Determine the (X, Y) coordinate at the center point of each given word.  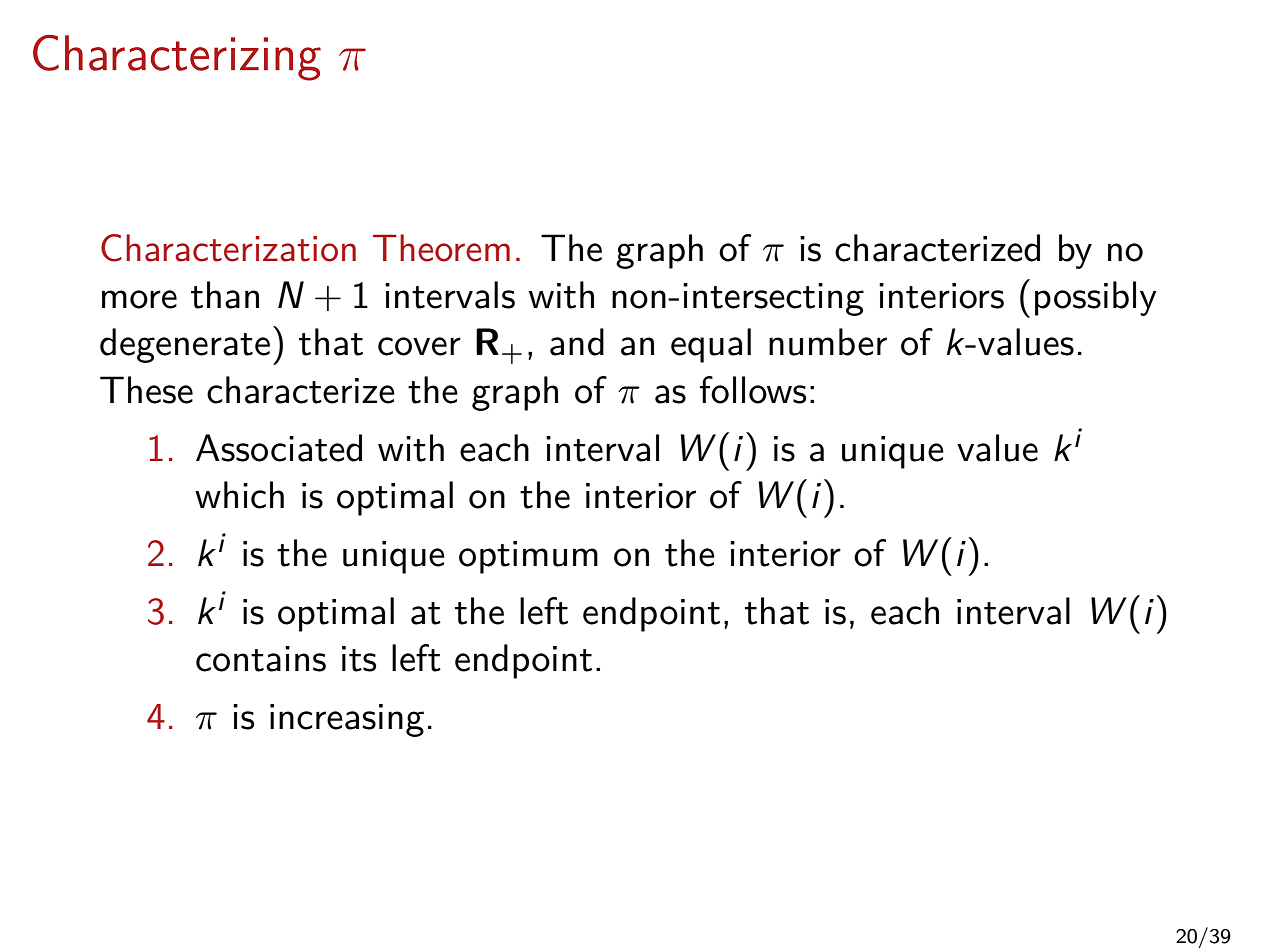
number (828, 342)
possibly (1096, 298)
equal (711, 345)
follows (753, 390)
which (239, 495)
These (146, 390)
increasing (347, 720)
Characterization (228, 248)
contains (261, 659)
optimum (528, 557)
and (577, 342)
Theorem (441, 248)
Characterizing (177, 58)
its (359, 659)
